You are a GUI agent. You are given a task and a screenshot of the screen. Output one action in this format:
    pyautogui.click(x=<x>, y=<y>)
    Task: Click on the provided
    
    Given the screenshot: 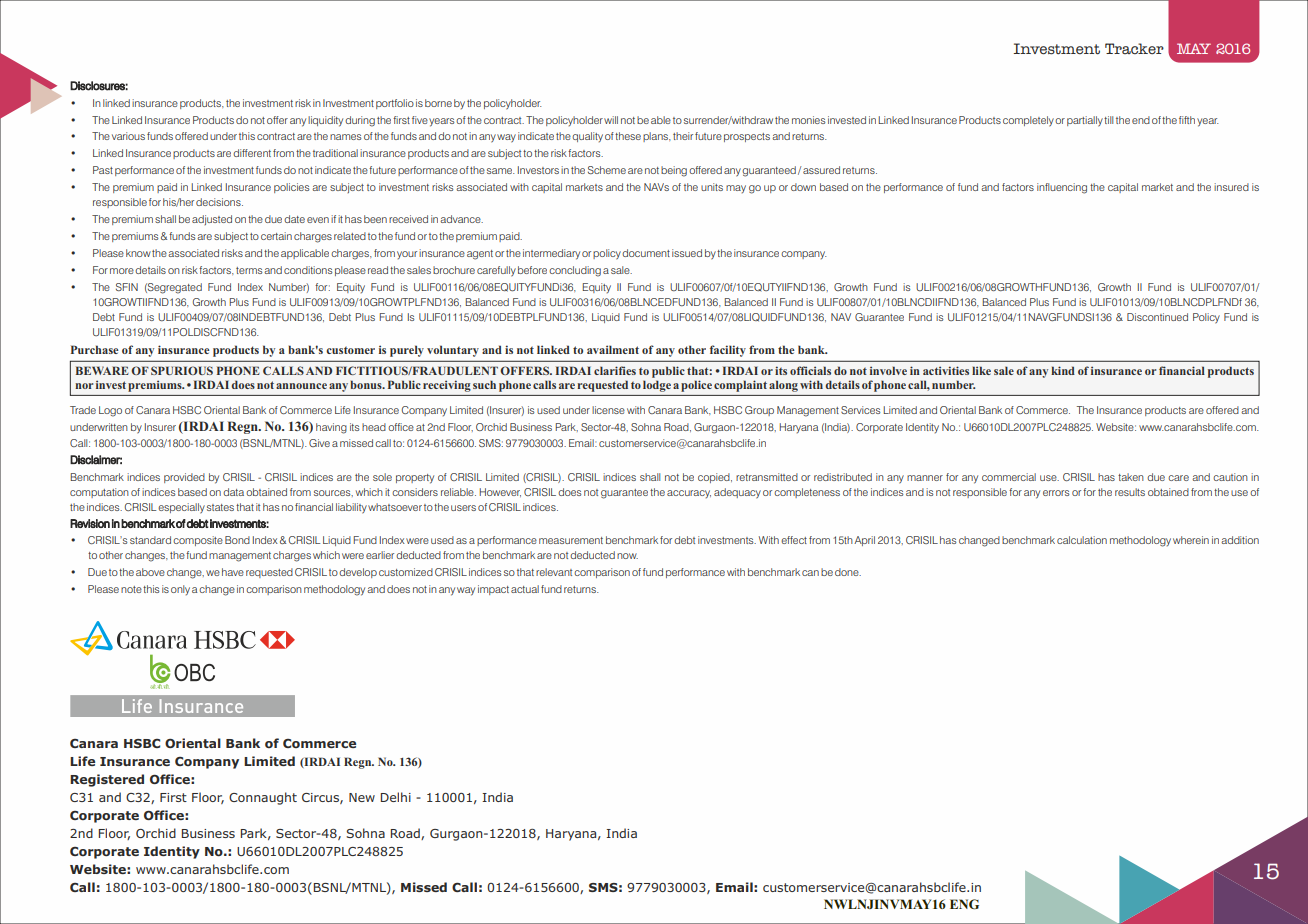 What is the action you would take?
    pyautogui.click(x=184, y=478)
